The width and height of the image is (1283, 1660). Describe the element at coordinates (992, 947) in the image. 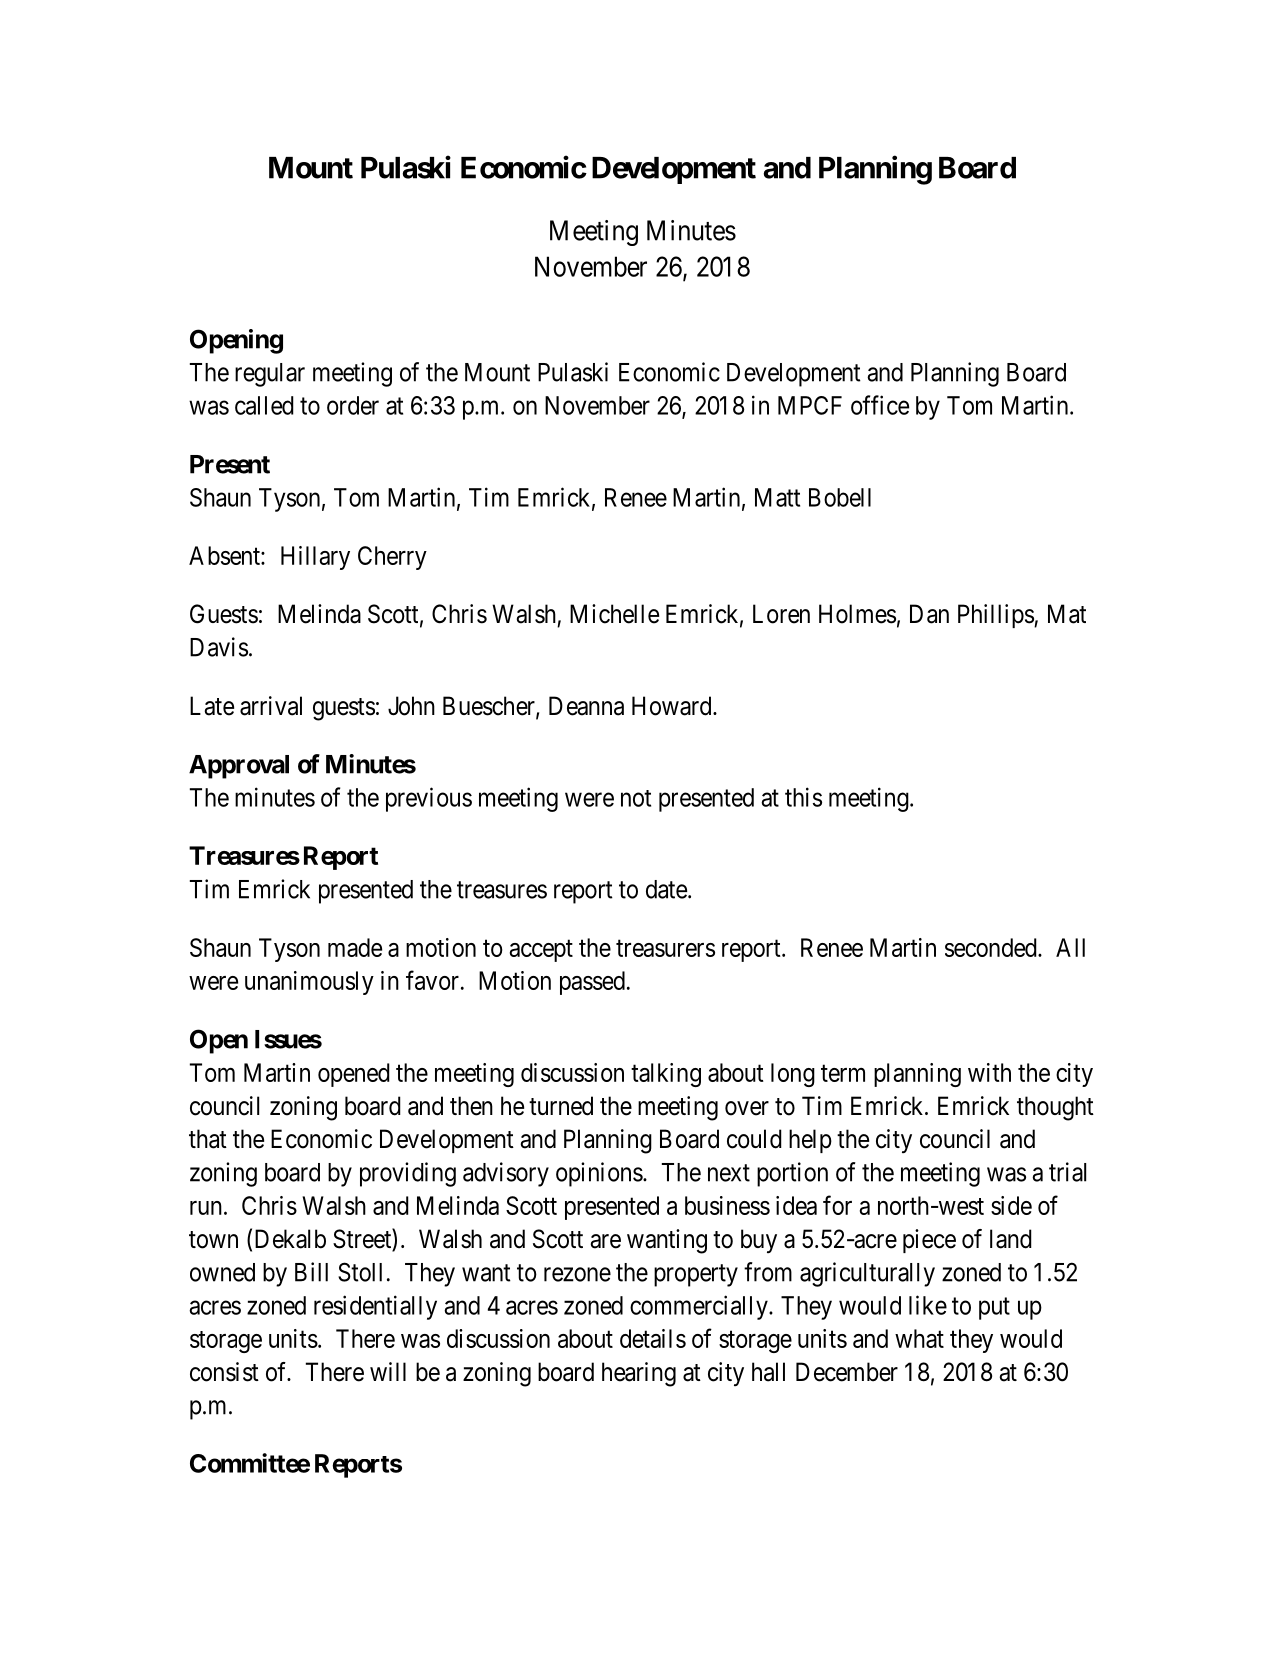

I see `seconded` at that location.
